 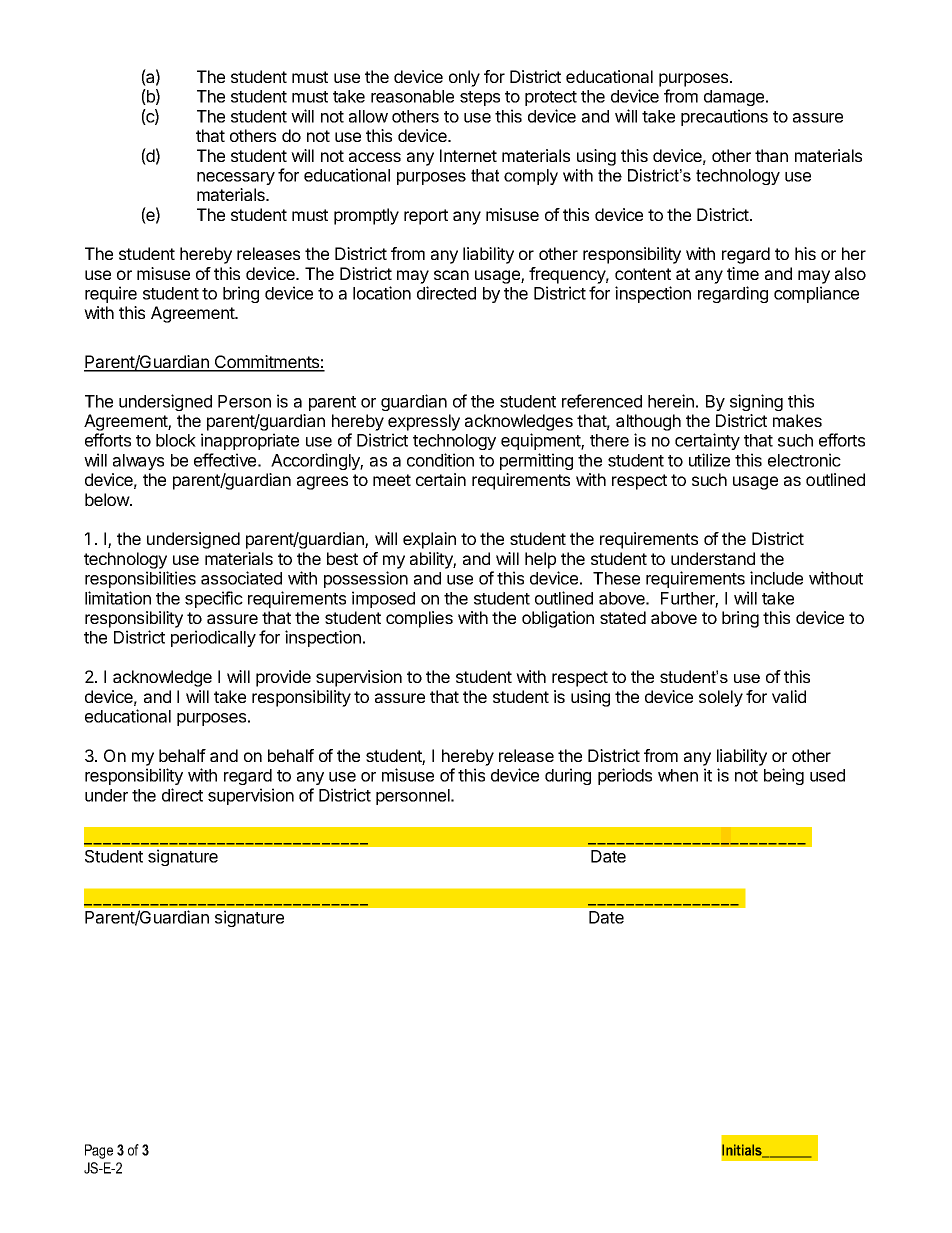 What do you see at coordinates (214, 599) in the document?
I see `specific` at bounding box center [214, 599].
